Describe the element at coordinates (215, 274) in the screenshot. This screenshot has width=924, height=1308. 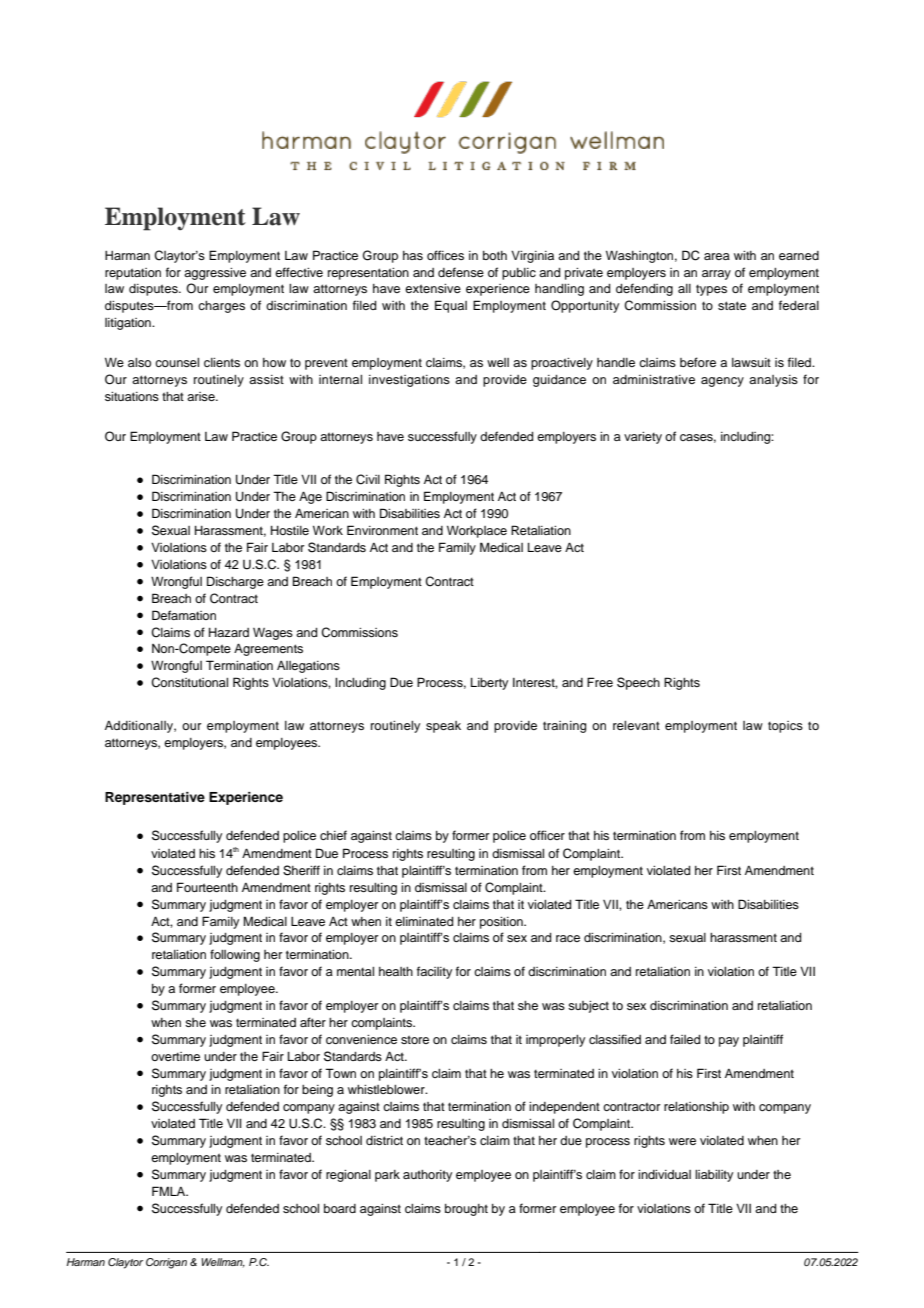
I see `aggressive` at that location.
